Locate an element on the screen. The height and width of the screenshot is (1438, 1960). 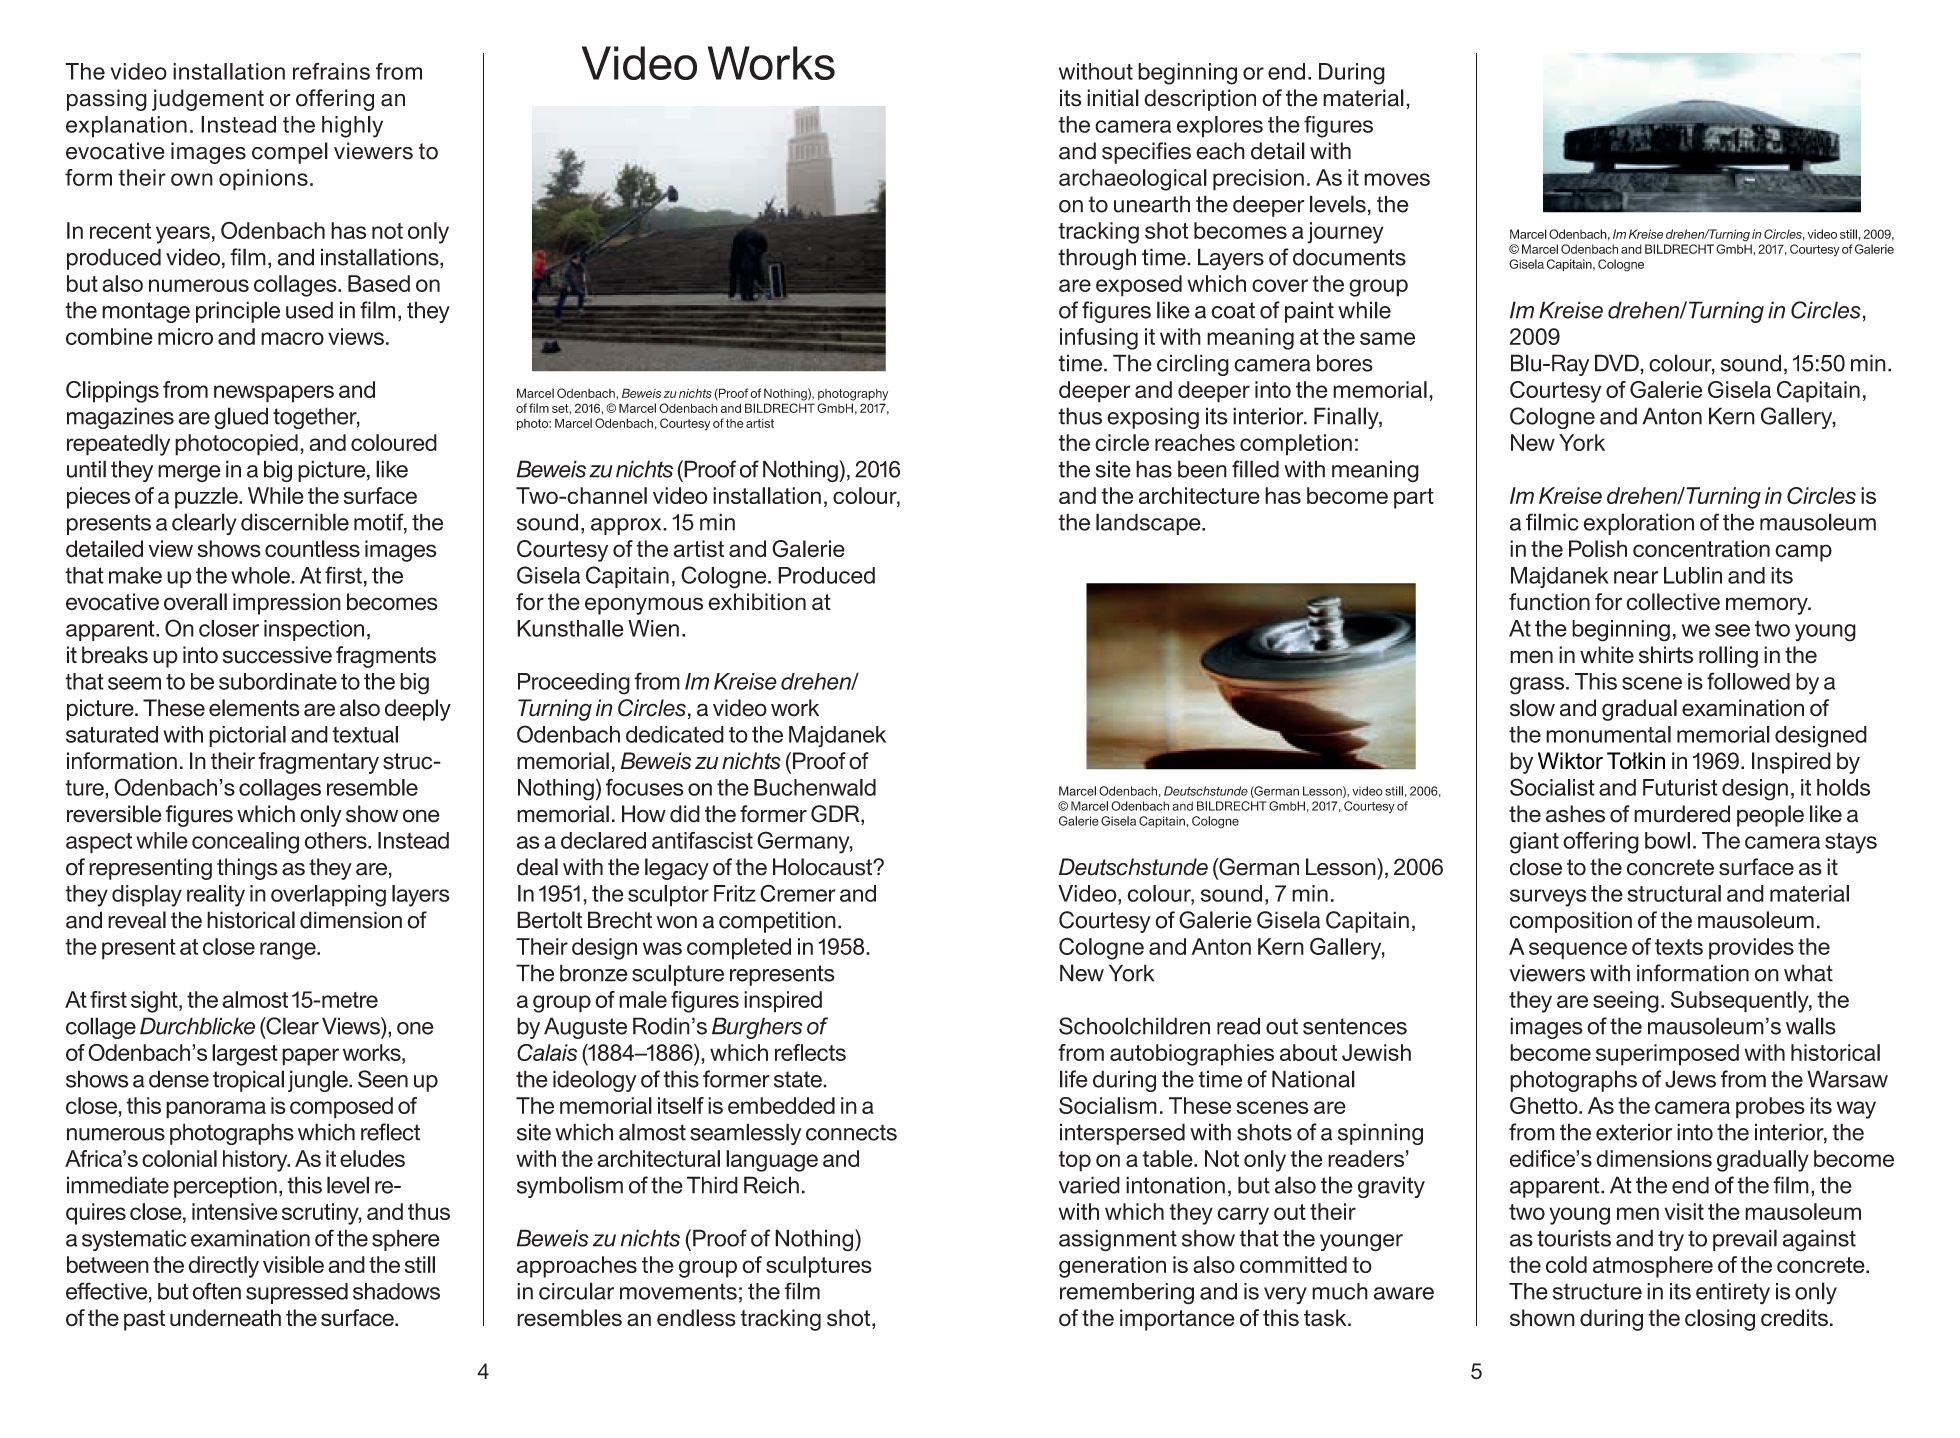
generation is located at coordinates (1112, 1267).
